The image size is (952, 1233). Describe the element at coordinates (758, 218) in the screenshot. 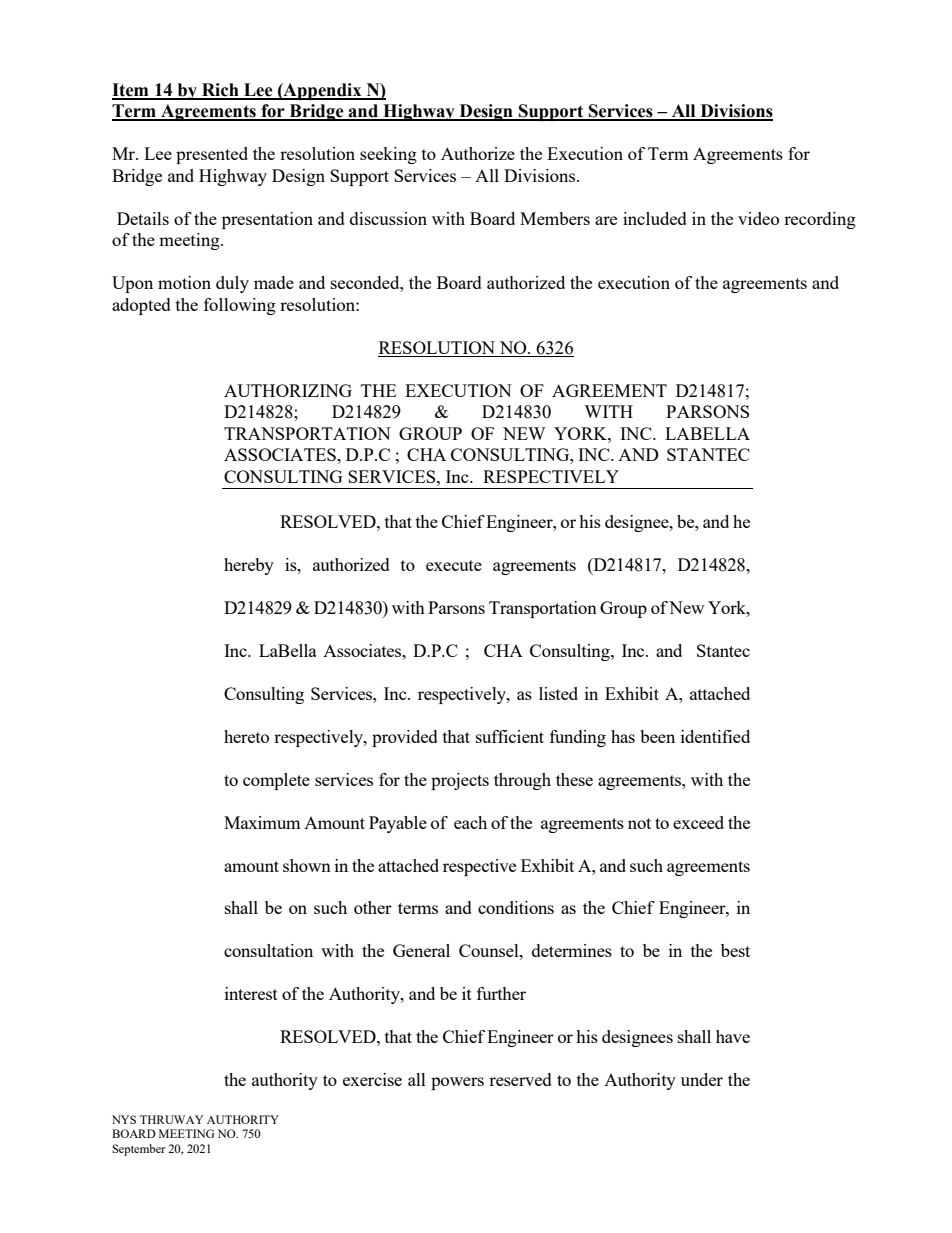

I see `video` at that location.
